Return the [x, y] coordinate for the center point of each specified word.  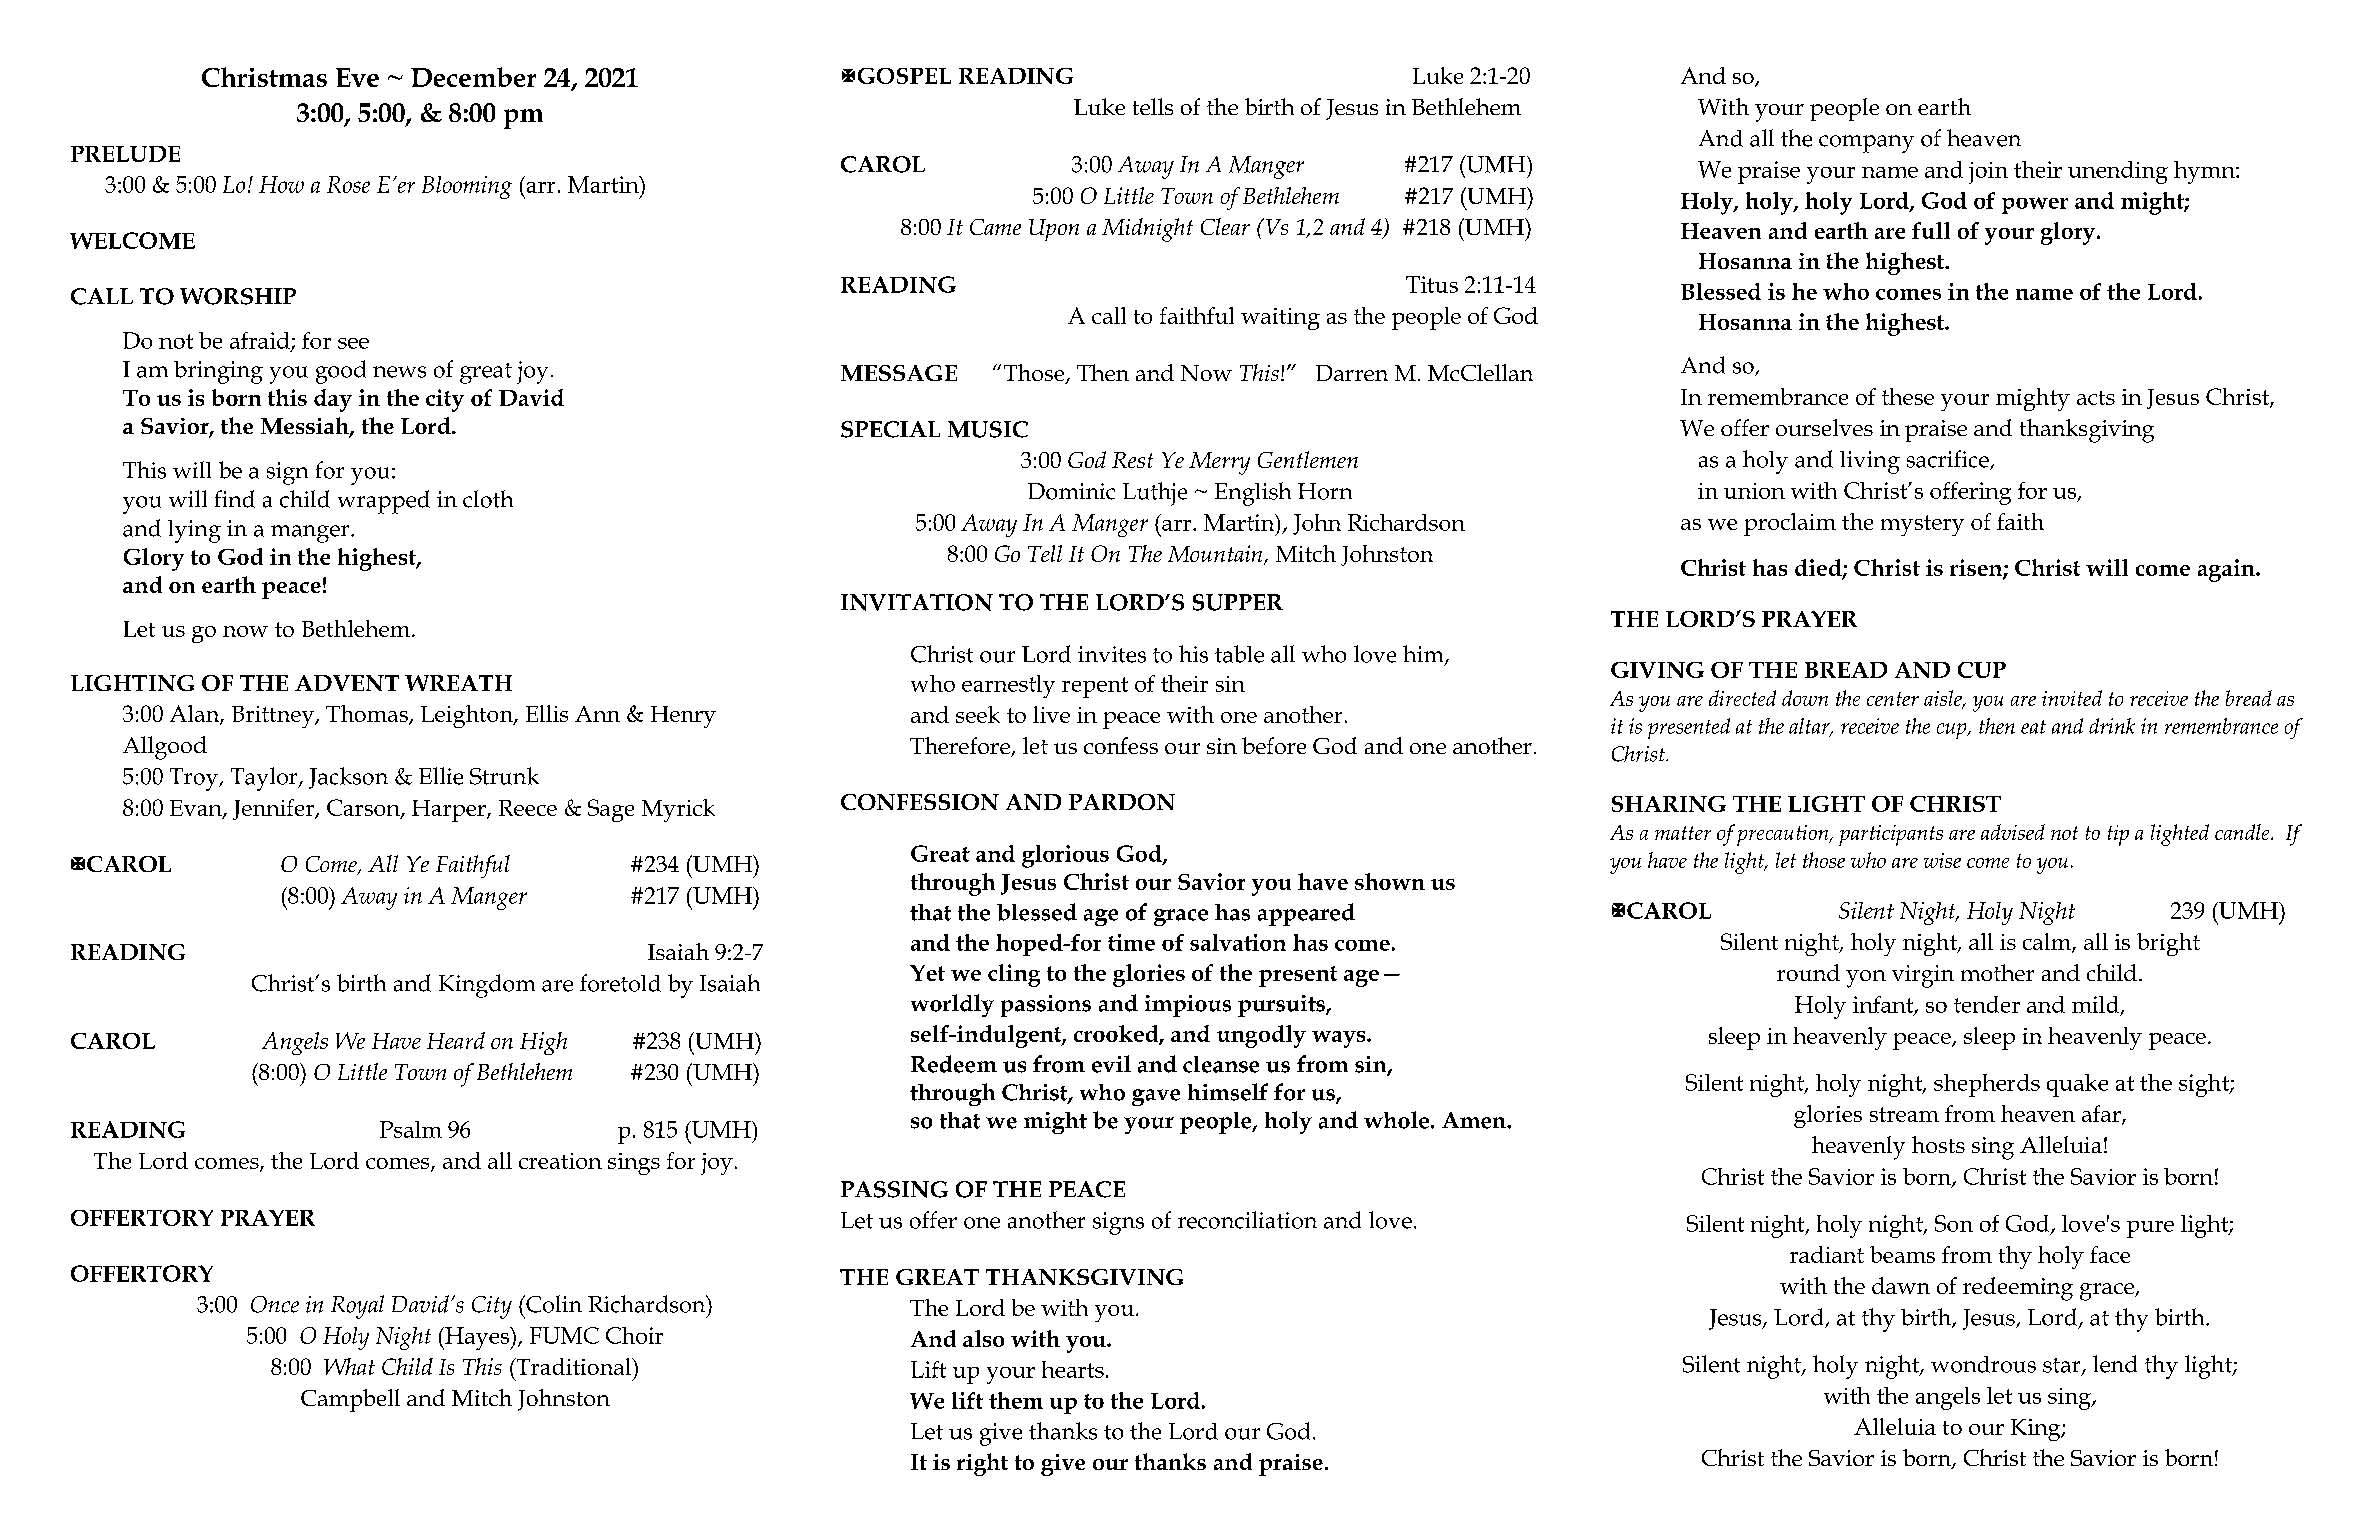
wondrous [1983, 1364]
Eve [357, 77]
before [1274, 745]
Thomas [368, 715]
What [349, 1366]
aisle [1944, 699]
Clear [1225, 226]
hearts [1073, 1369]
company [1866, 144]
